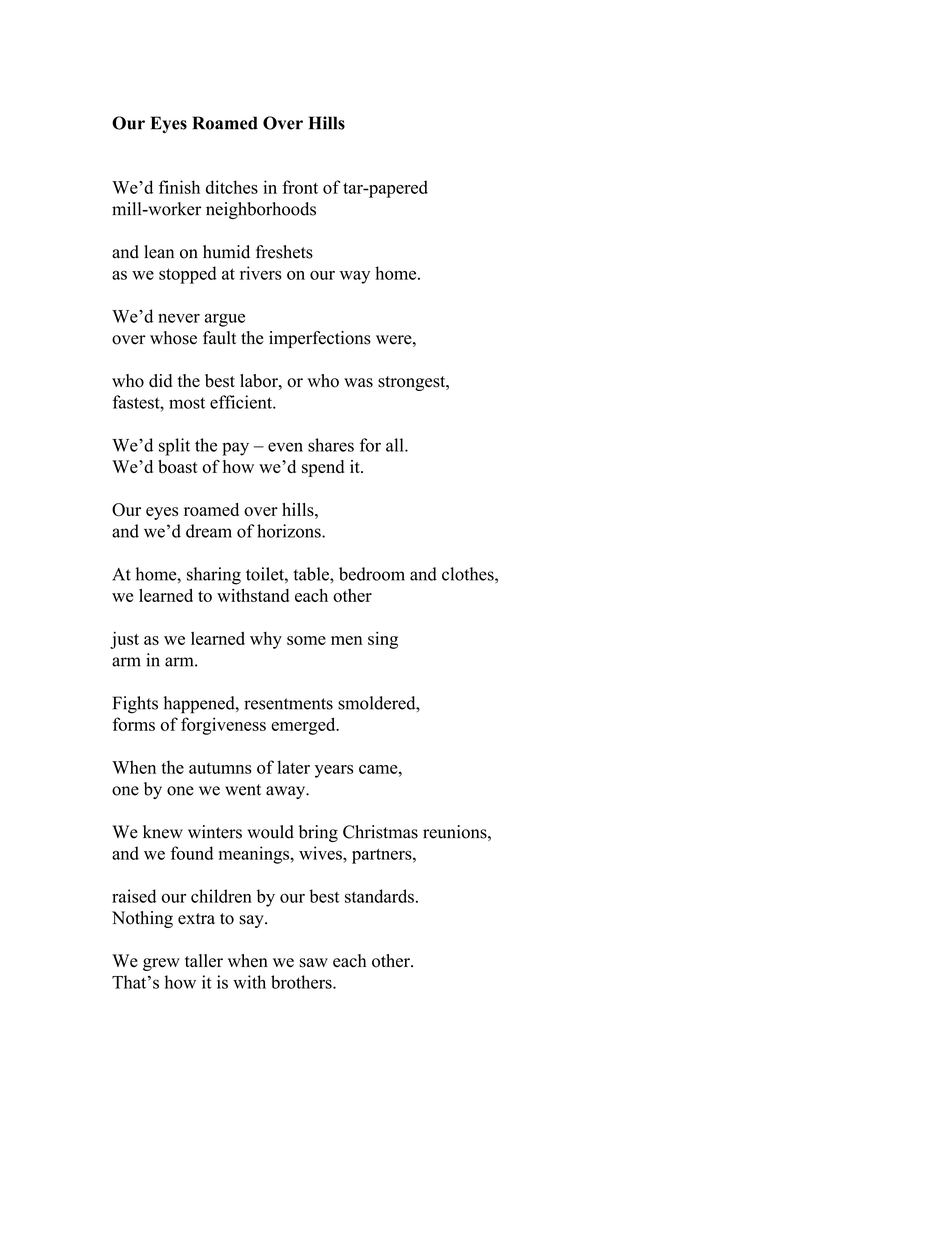  Describe the element at coordinates (288, 704) in the page. I see `resentments` at that location.
